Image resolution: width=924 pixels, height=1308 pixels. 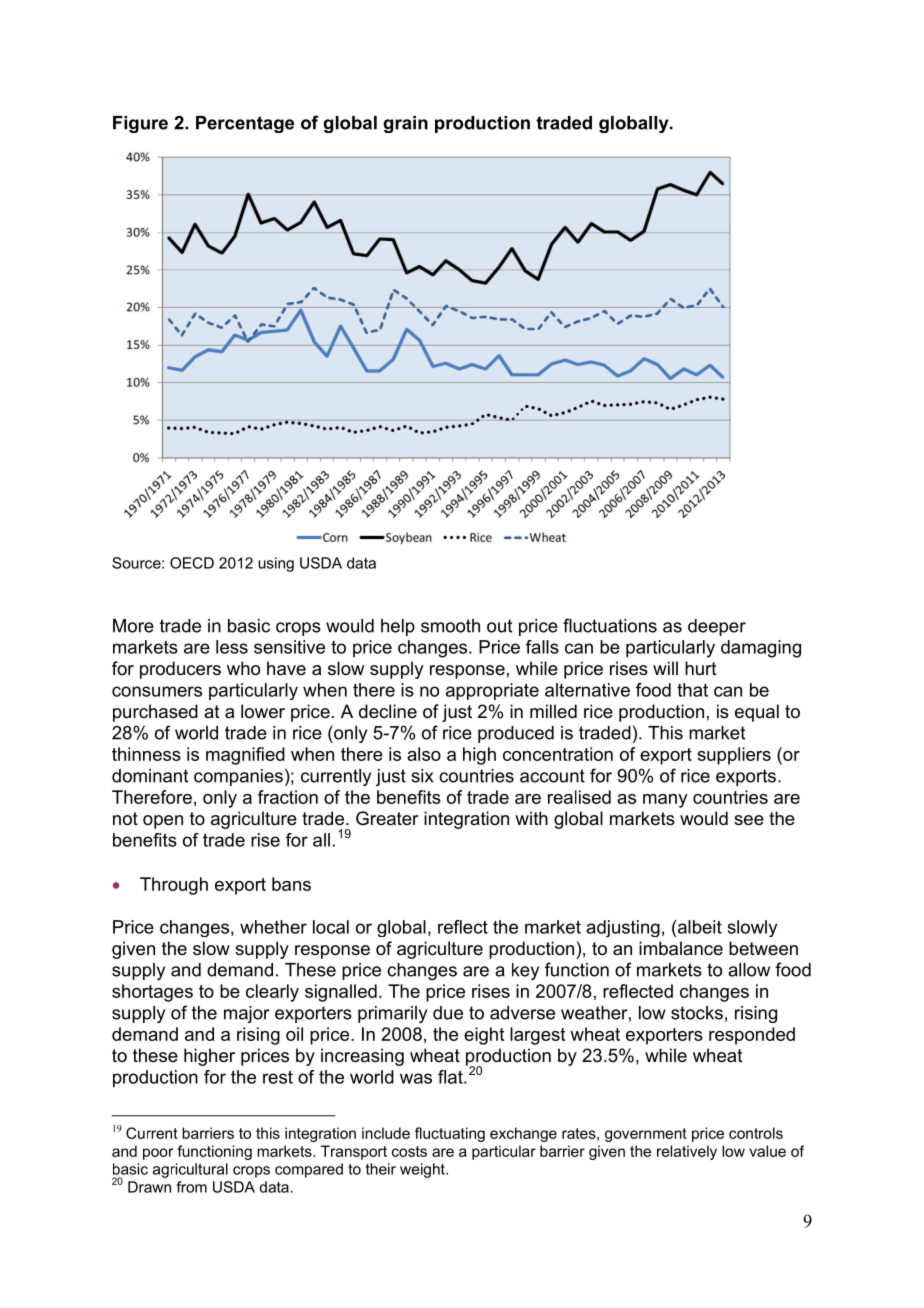 I want to click on agricultural, so click(x=190, y=1170).
